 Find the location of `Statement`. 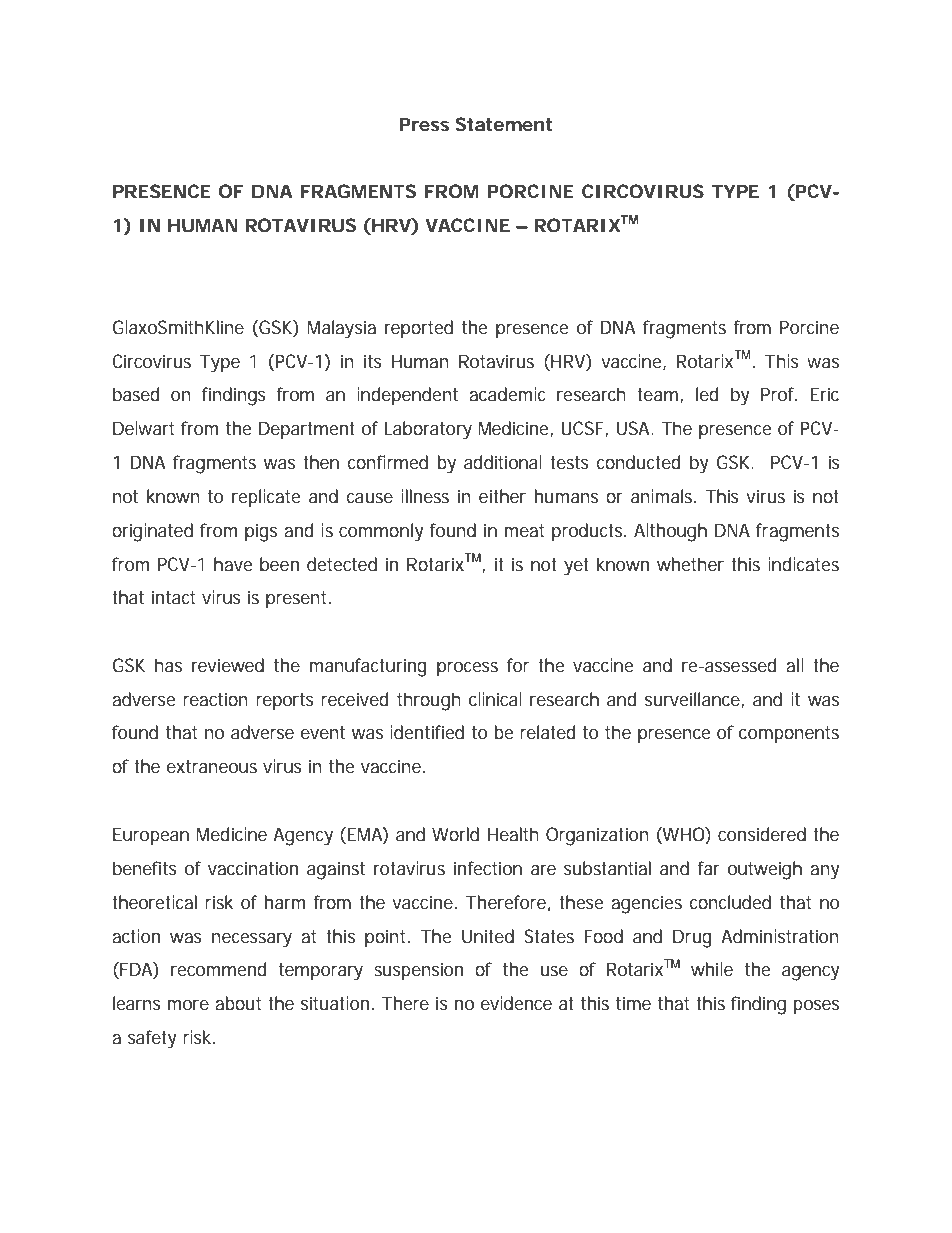

Statement is located at coordinates (503, 124).
